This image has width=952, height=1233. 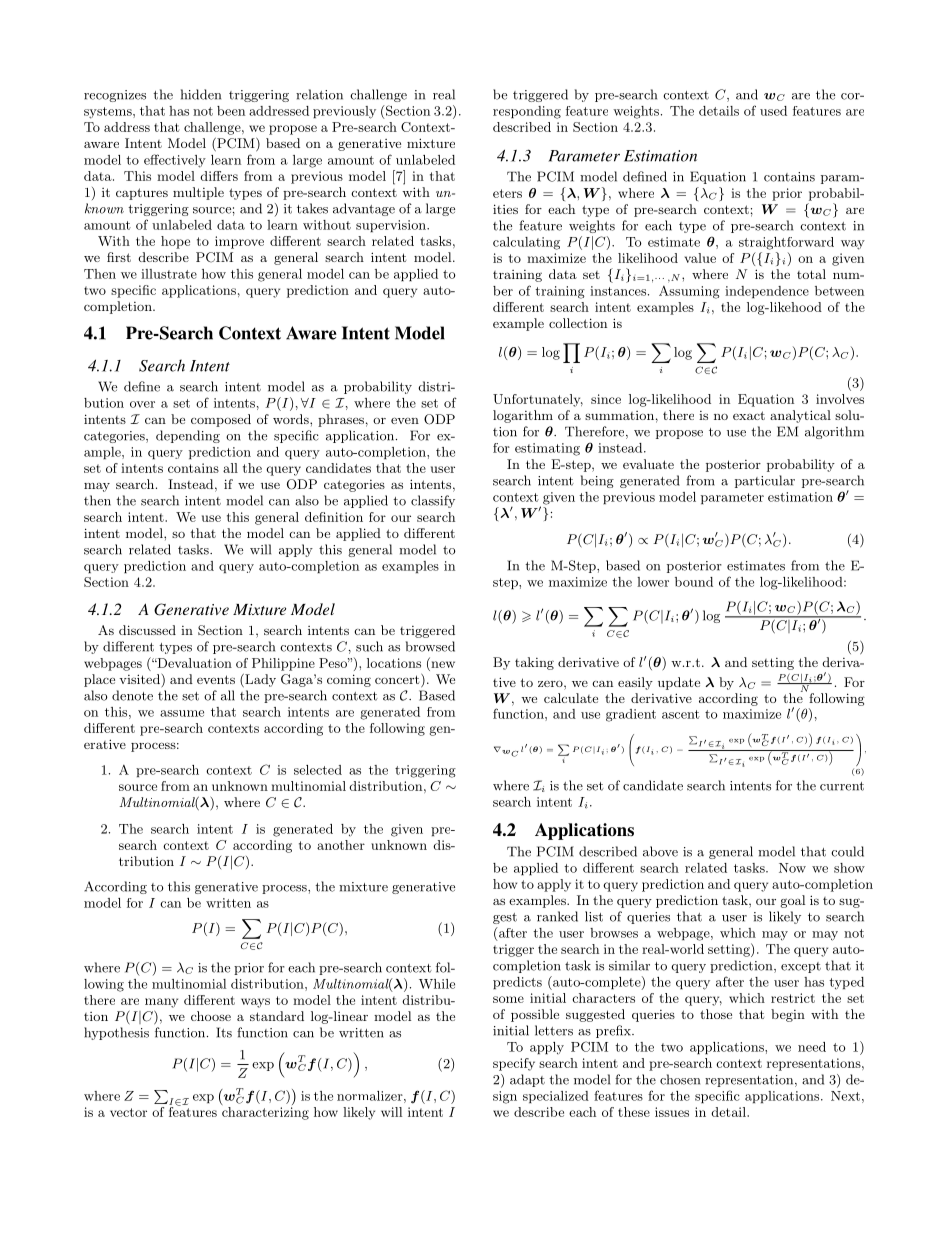 I want to click on specify, so click(x=514, y=1064).
